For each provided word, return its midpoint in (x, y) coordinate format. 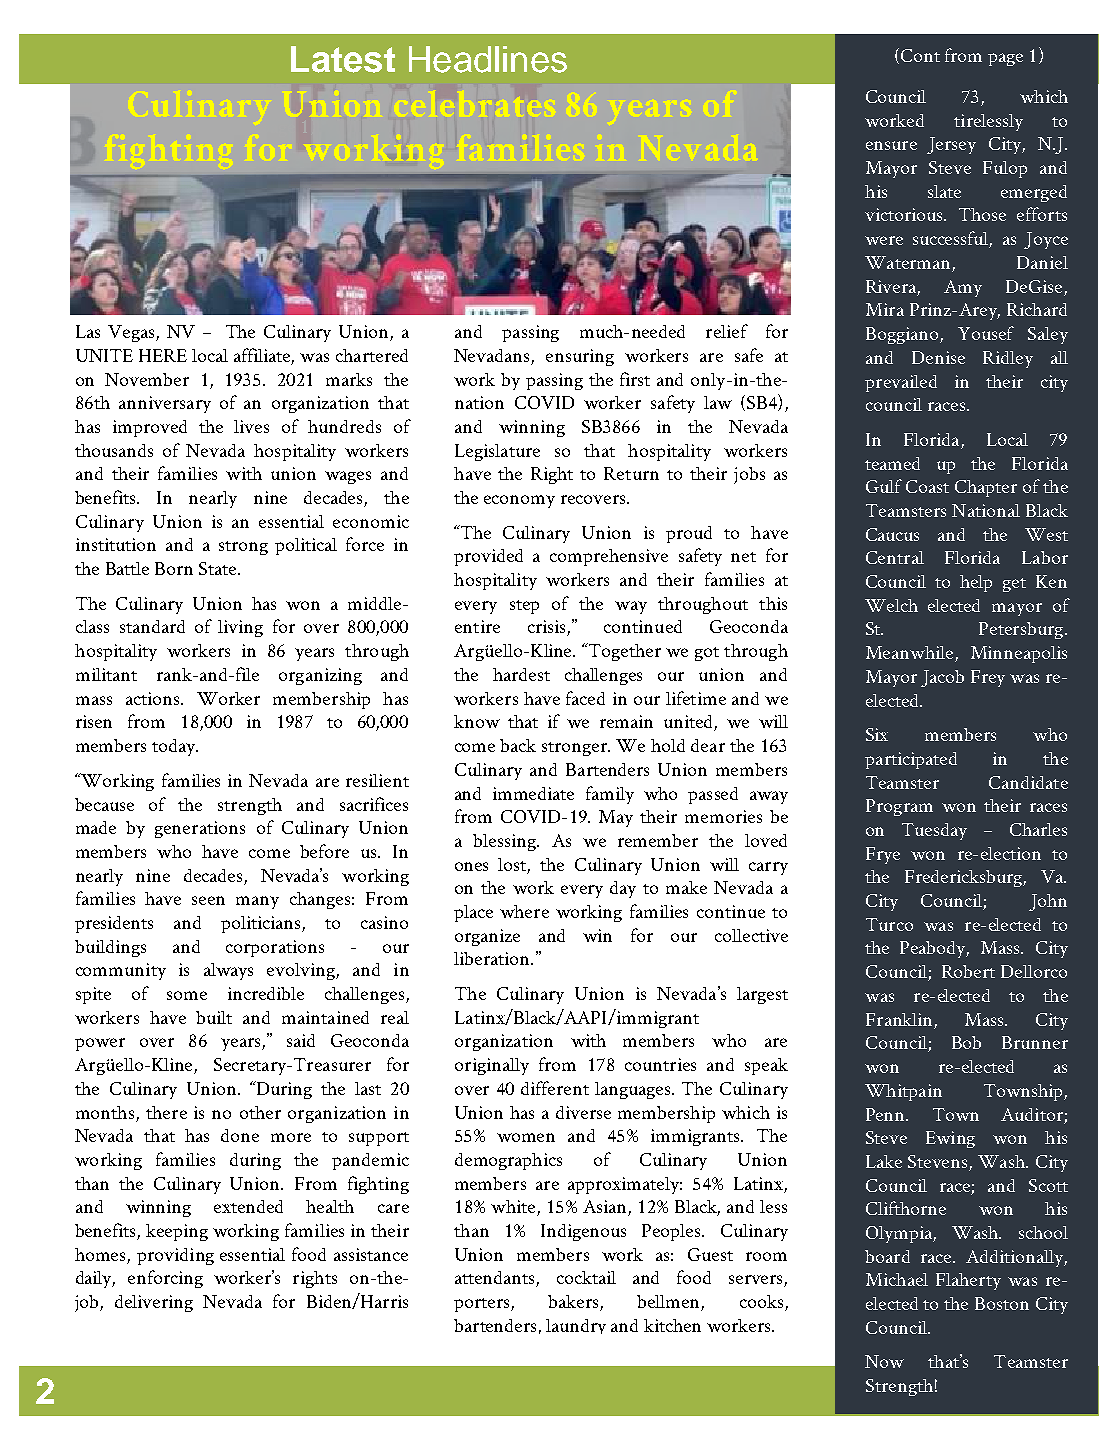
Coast (927, 486)
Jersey (951, 145)
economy (519, 501)
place (473, 913)
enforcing (165, 1279)
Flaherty (968, 1281)
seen (208, 900)
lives (251, 426)
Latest (343, 59)
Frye (883, 855)
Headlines (488, 59)
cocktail (586, 1277)
